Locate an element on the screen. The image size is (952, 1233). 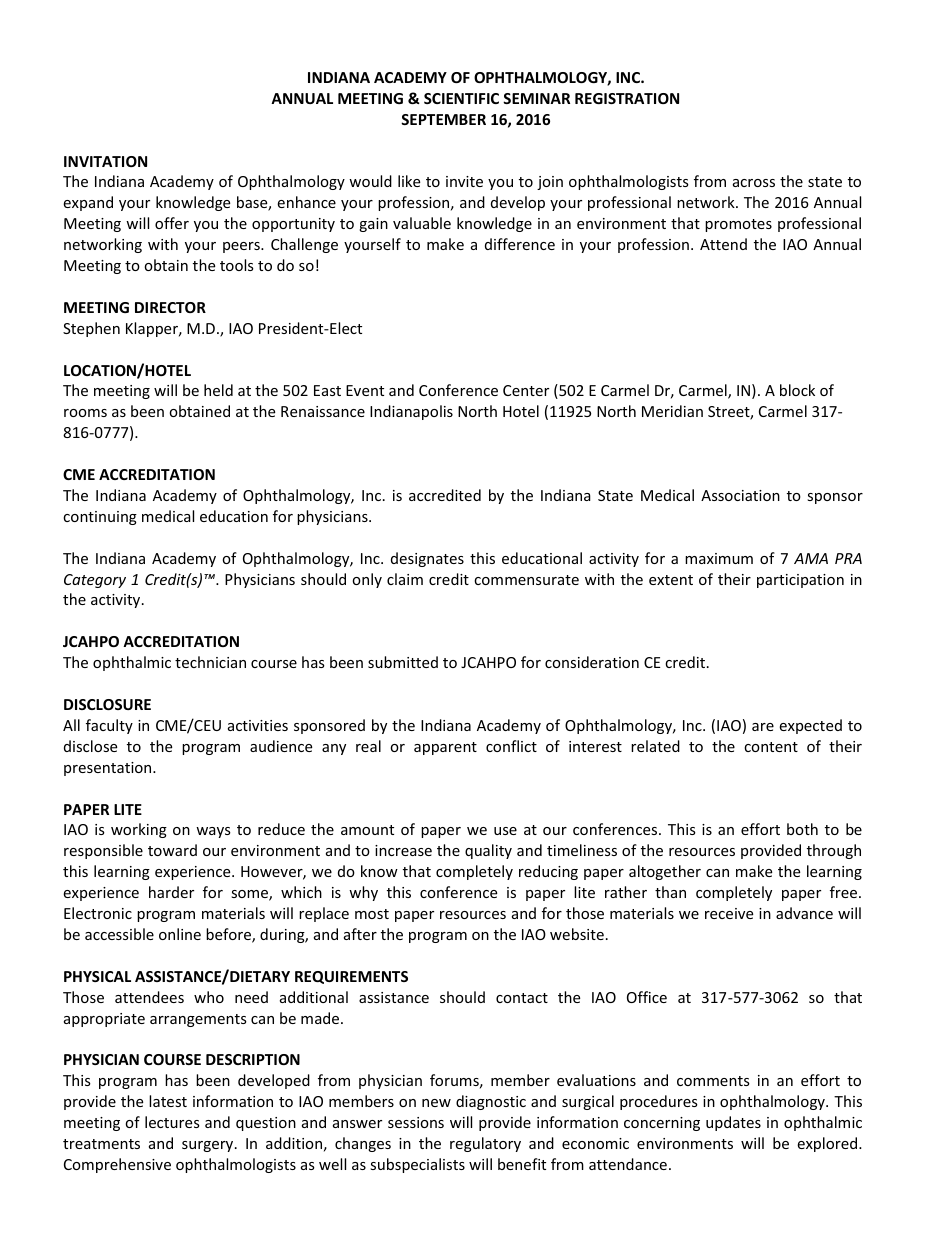
INVITATION is located at coordinates (105, 161).
